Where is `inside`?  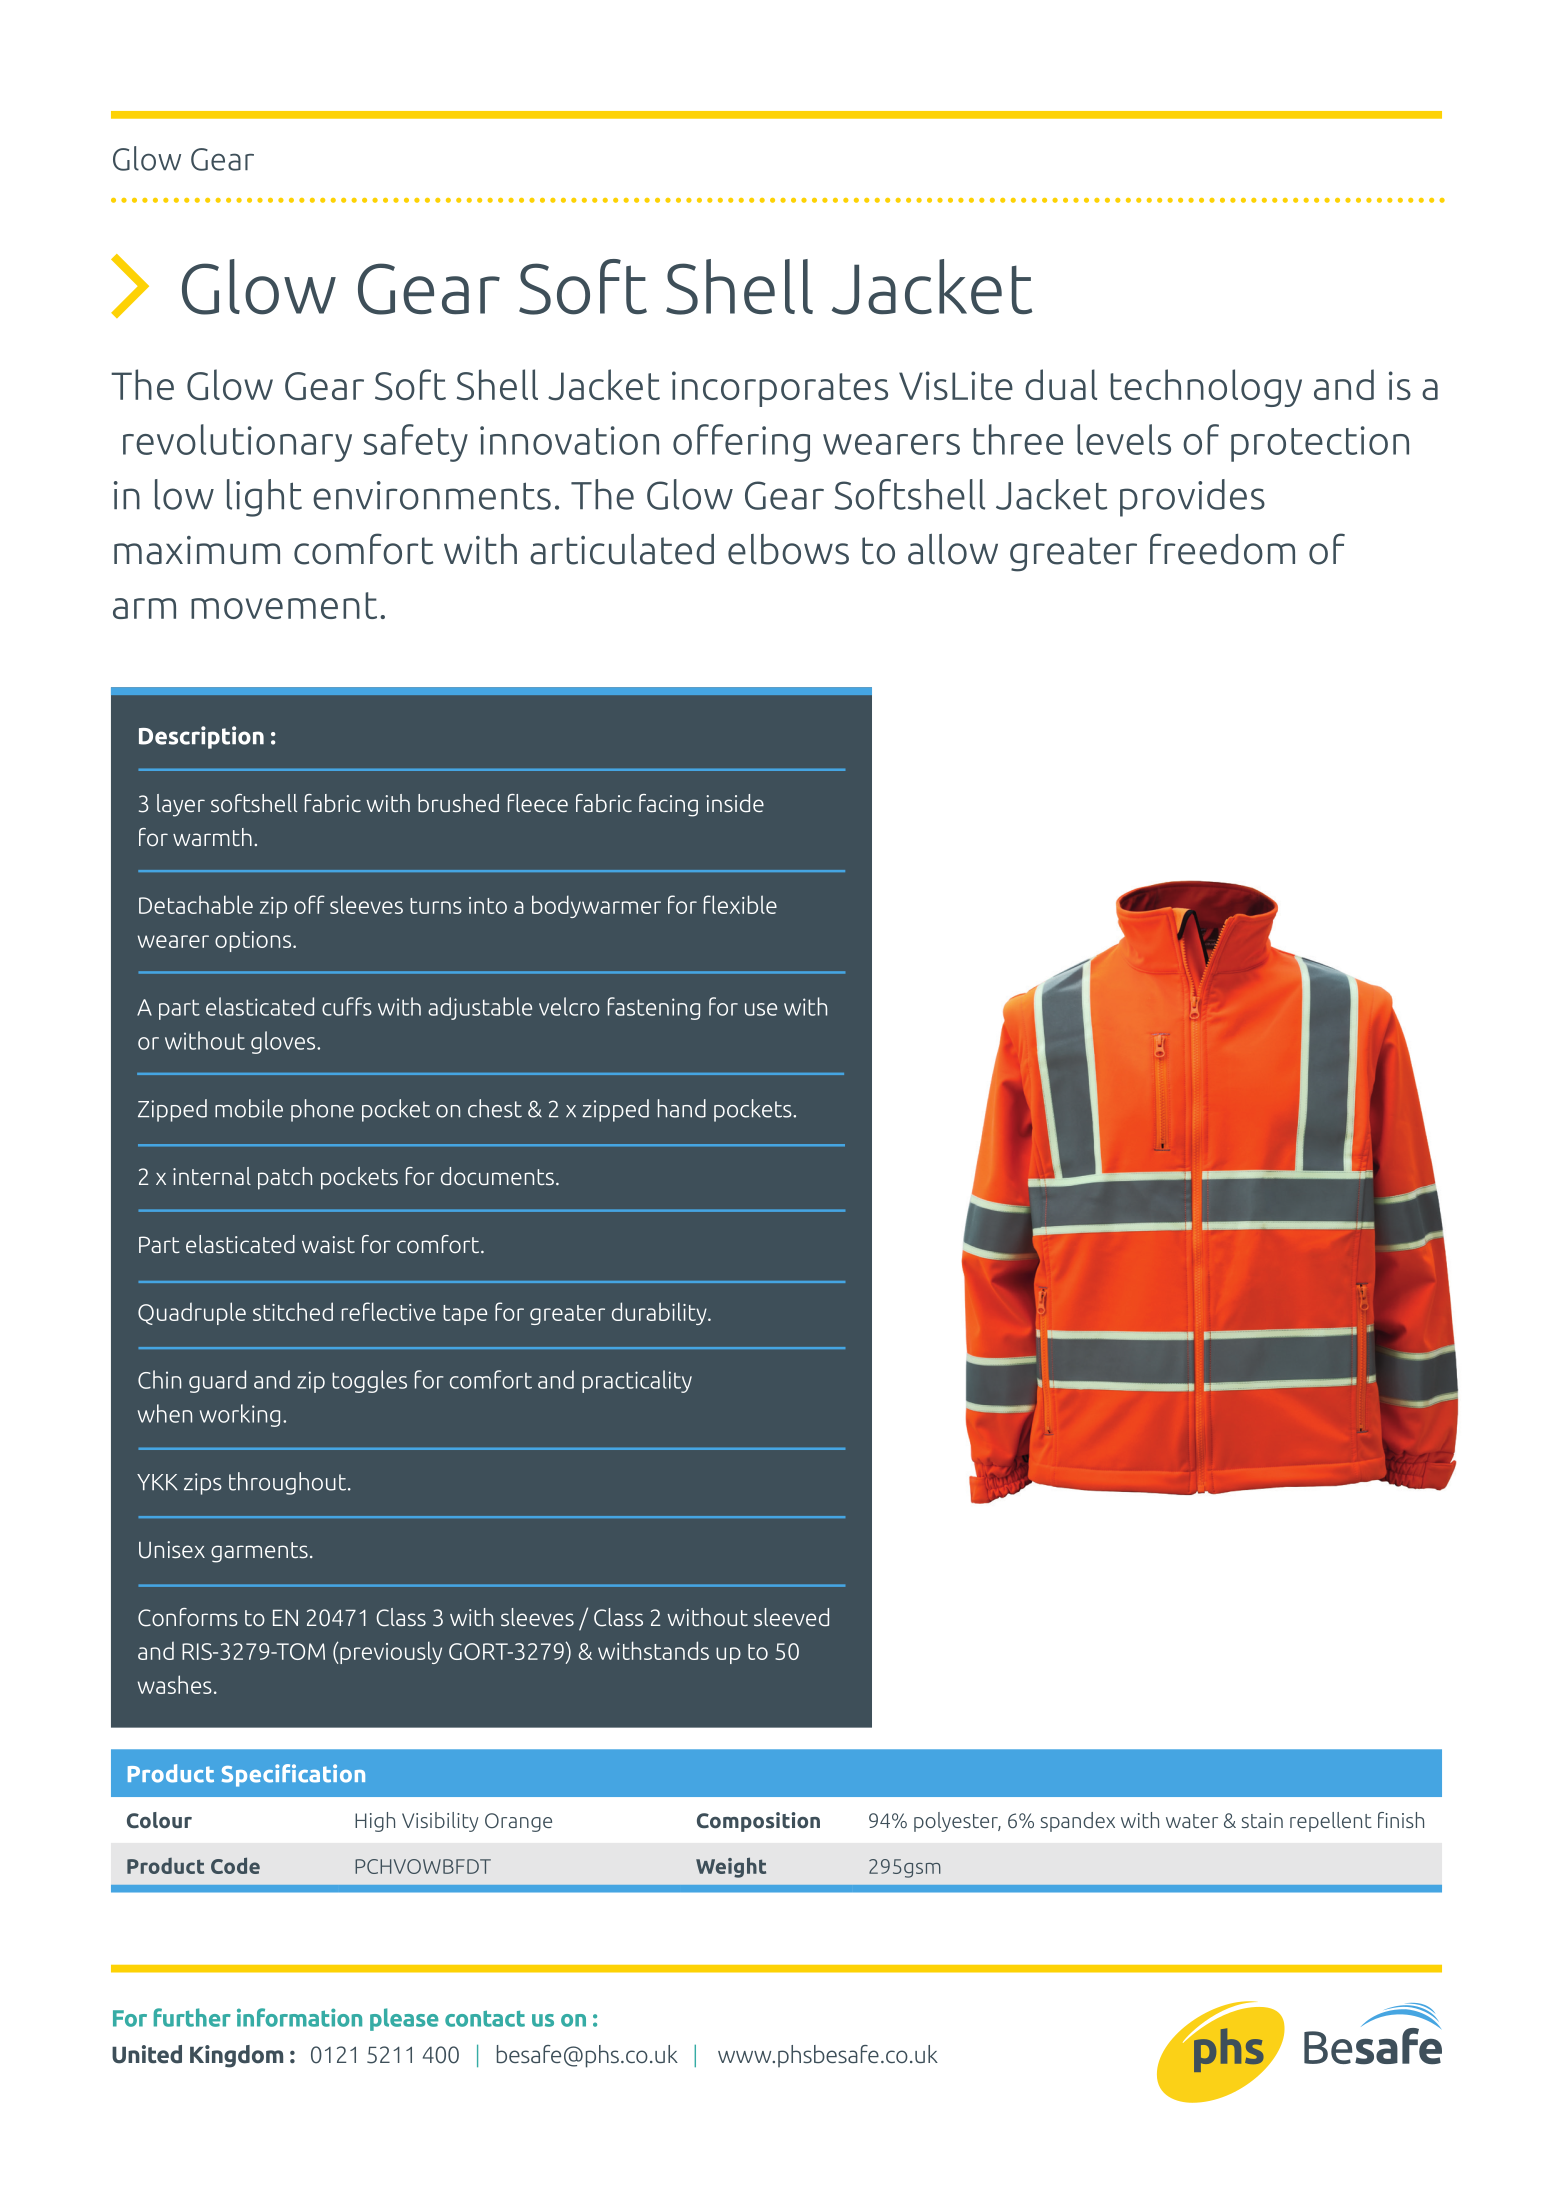 inside is located at coordinates (735, 803).
